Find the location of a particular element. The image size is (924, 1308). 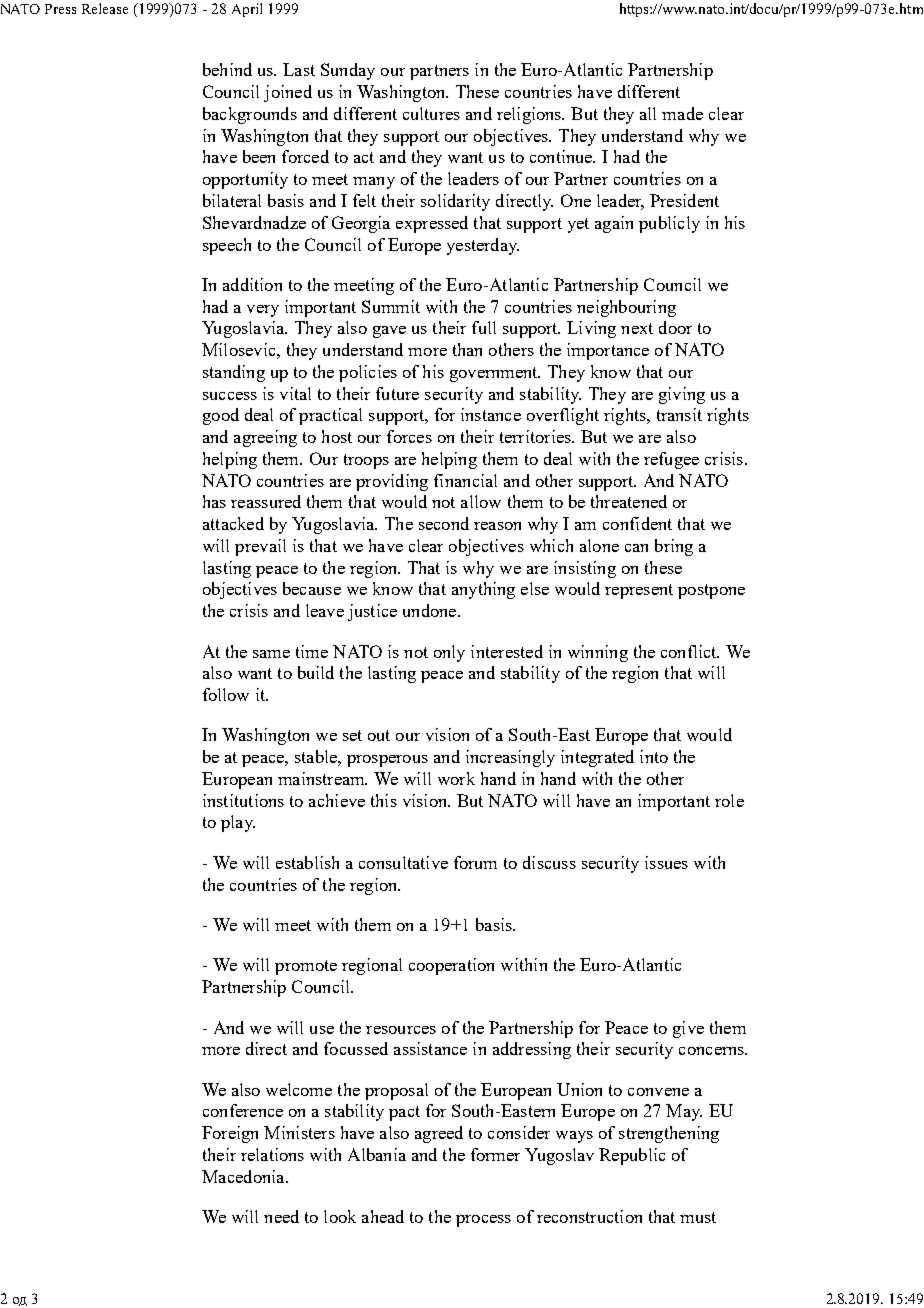

undone is located at coordinates (431, 610).
